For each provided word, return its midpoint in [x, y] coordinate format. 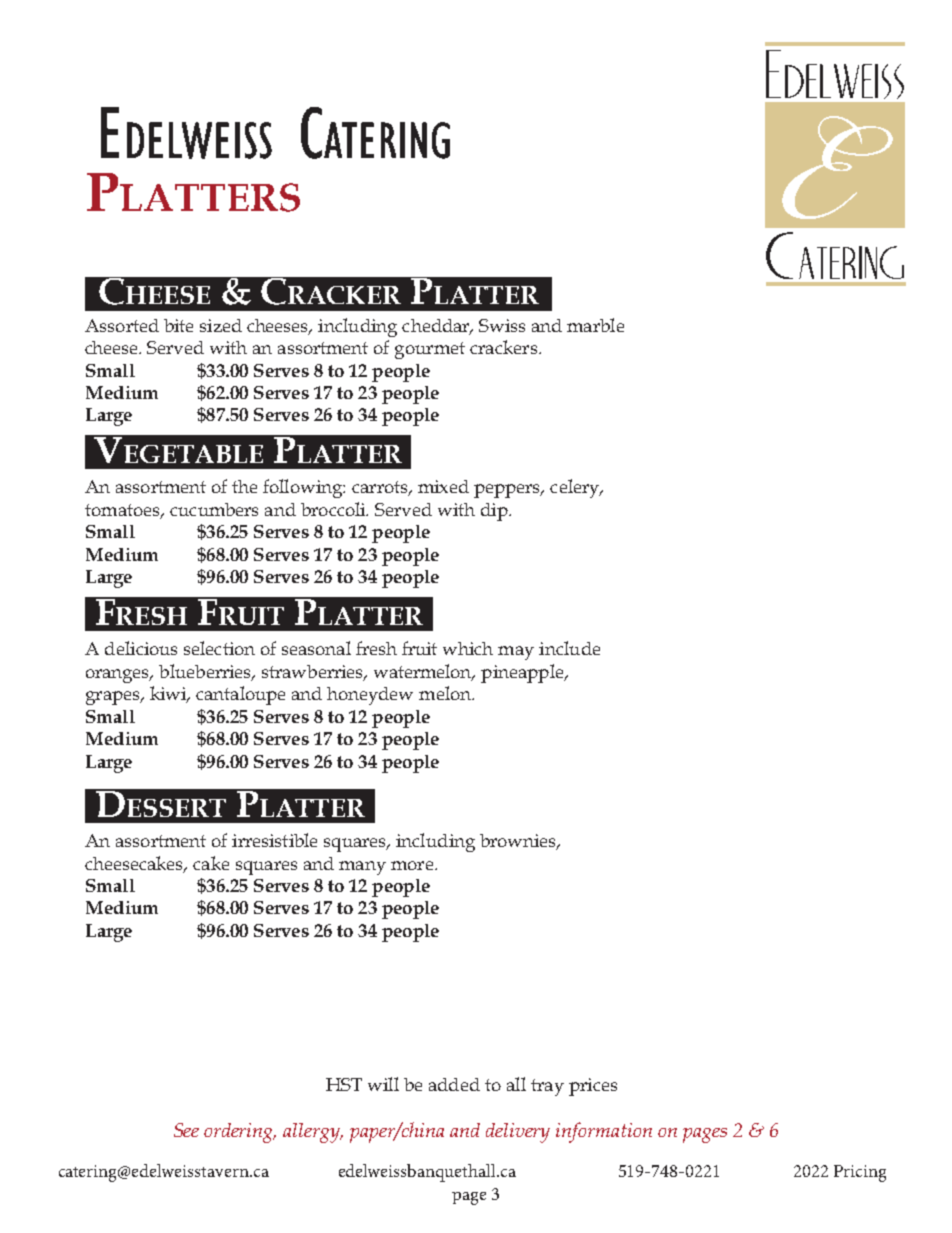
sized [221, 325]
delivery [518, 1133]
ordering [240, 1133]
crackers [505, 347]
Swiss [502, 325]
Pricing [860, 1173]
